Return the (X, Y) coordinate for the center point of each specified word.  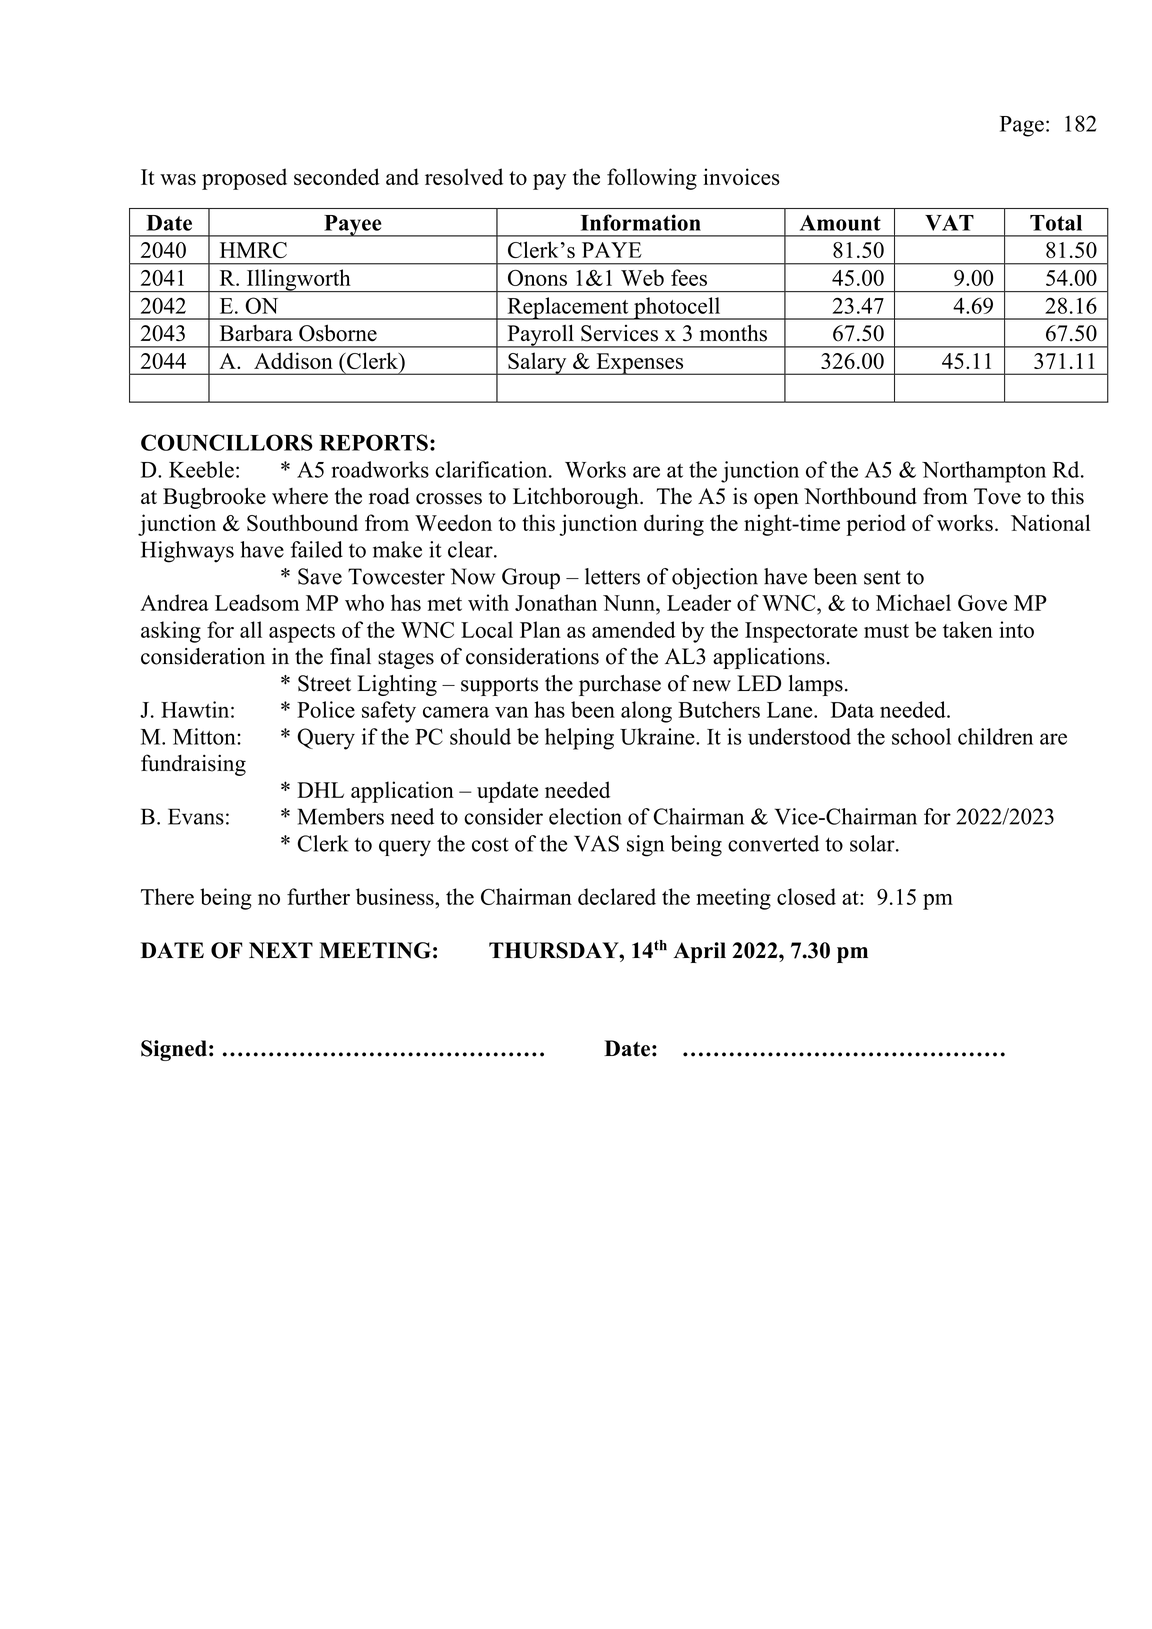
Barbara (256, 333)
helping (579, 739)
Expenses (640, 364)
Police (326, 709)
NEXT (281, 950)
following (652, 179)
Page (1022, 126)
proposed (244, 179)
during (674, 525)
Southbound (302, 522)
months (733, 333)
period (876, 525)
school (921, 736)
